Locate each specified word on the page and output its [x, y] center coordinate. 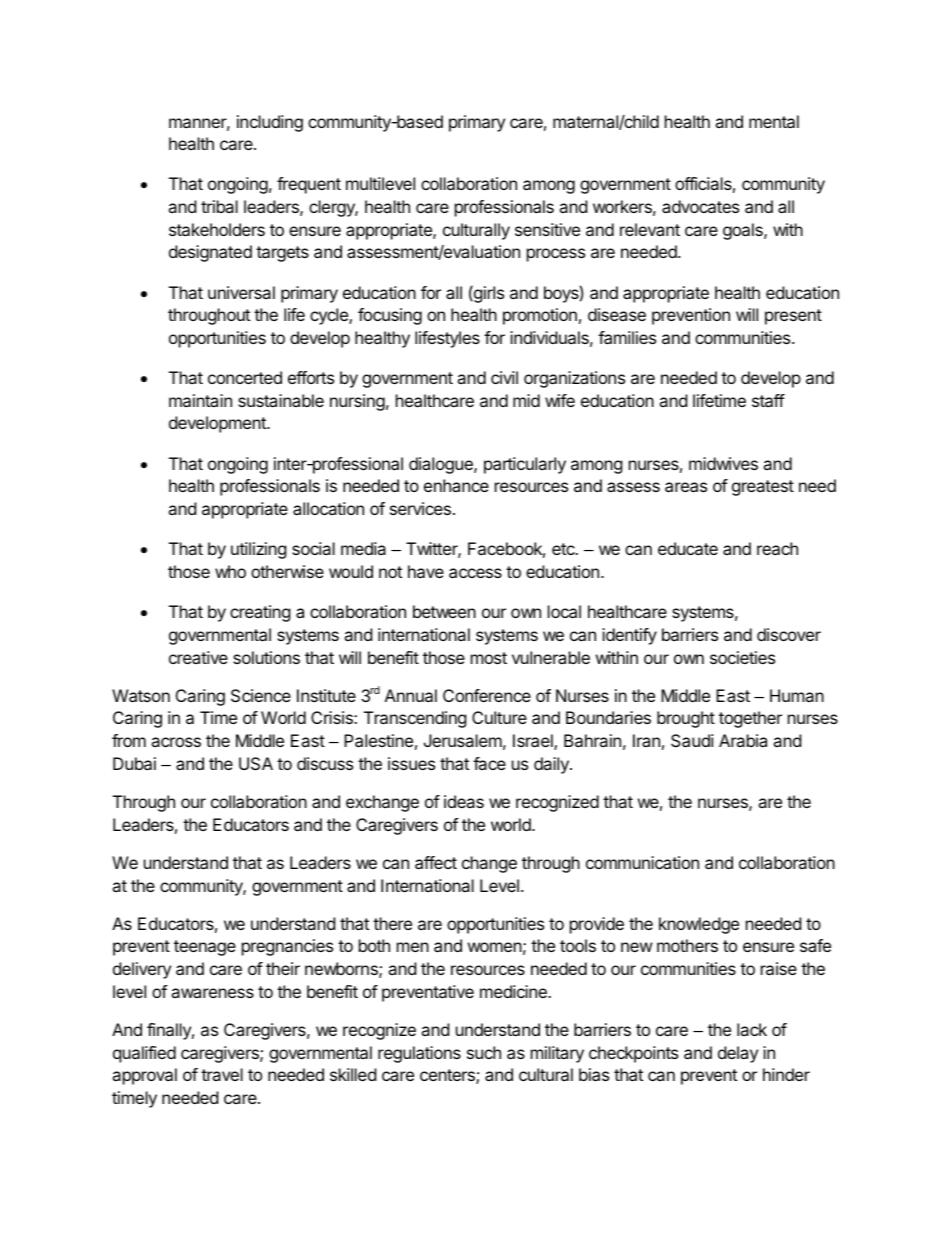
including [270, 123]
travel [222, 1074]
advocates [700, 206]
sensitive [547, 229]
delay [738, 1054]
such [484, 1052]
